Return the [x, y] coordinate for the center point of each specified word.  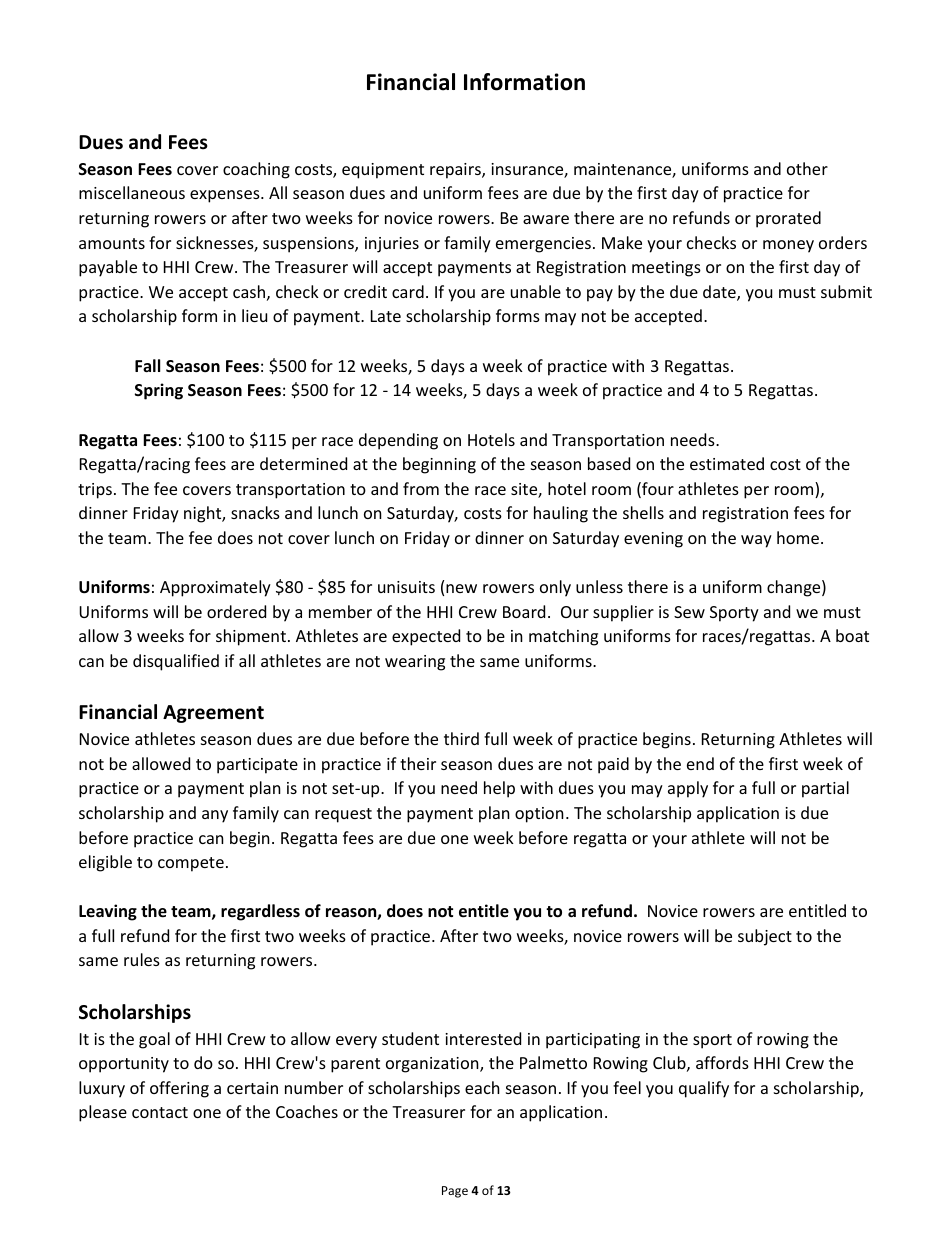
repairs [456, 171]
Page [455, 1192]
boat [852, 635]
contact [160, 1112]
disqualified [176, 662]
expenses [226, 196]
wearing [415, 663]
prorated [788, 219]
